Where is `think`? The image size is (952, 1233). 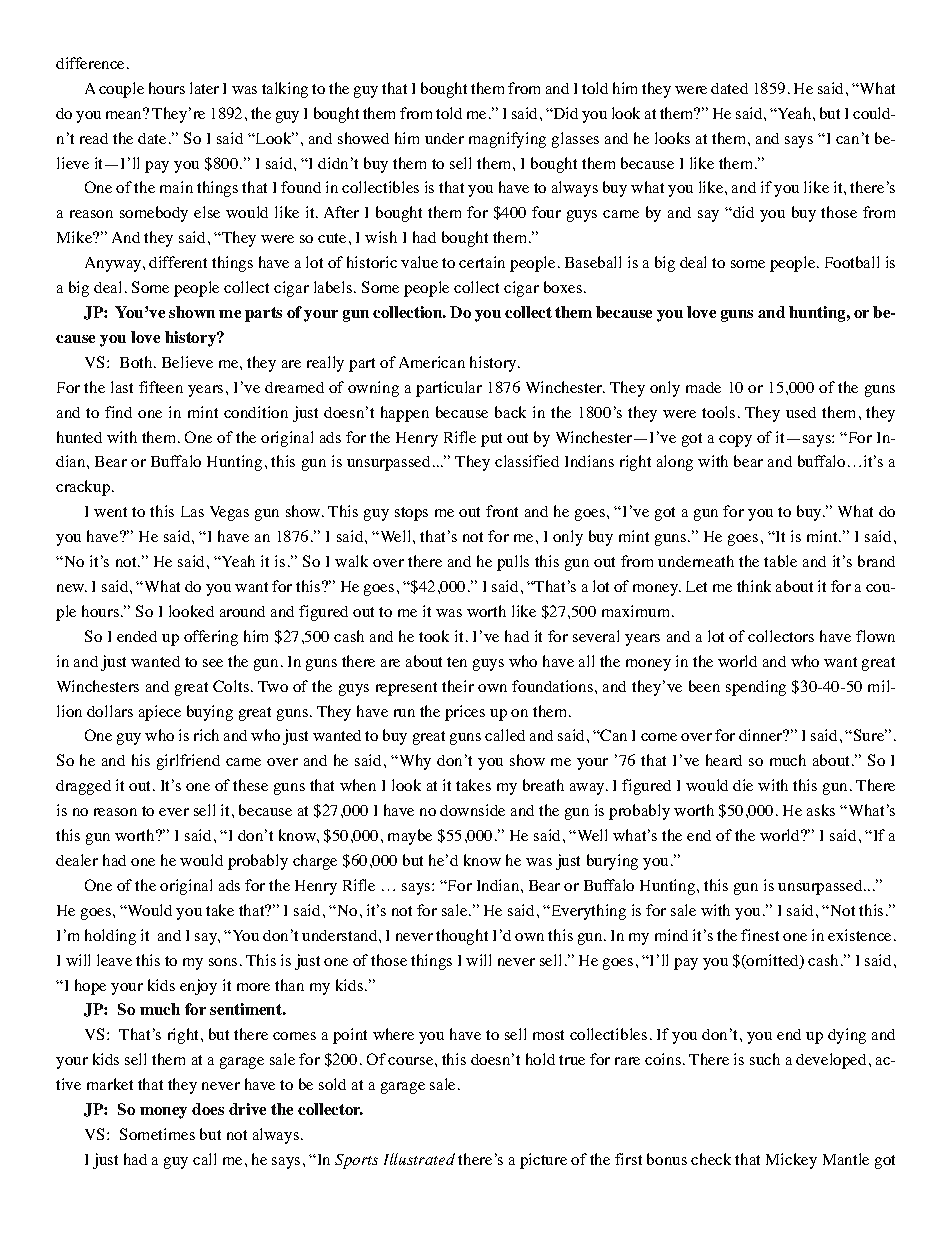
think is located at coordinates (754, 586).
